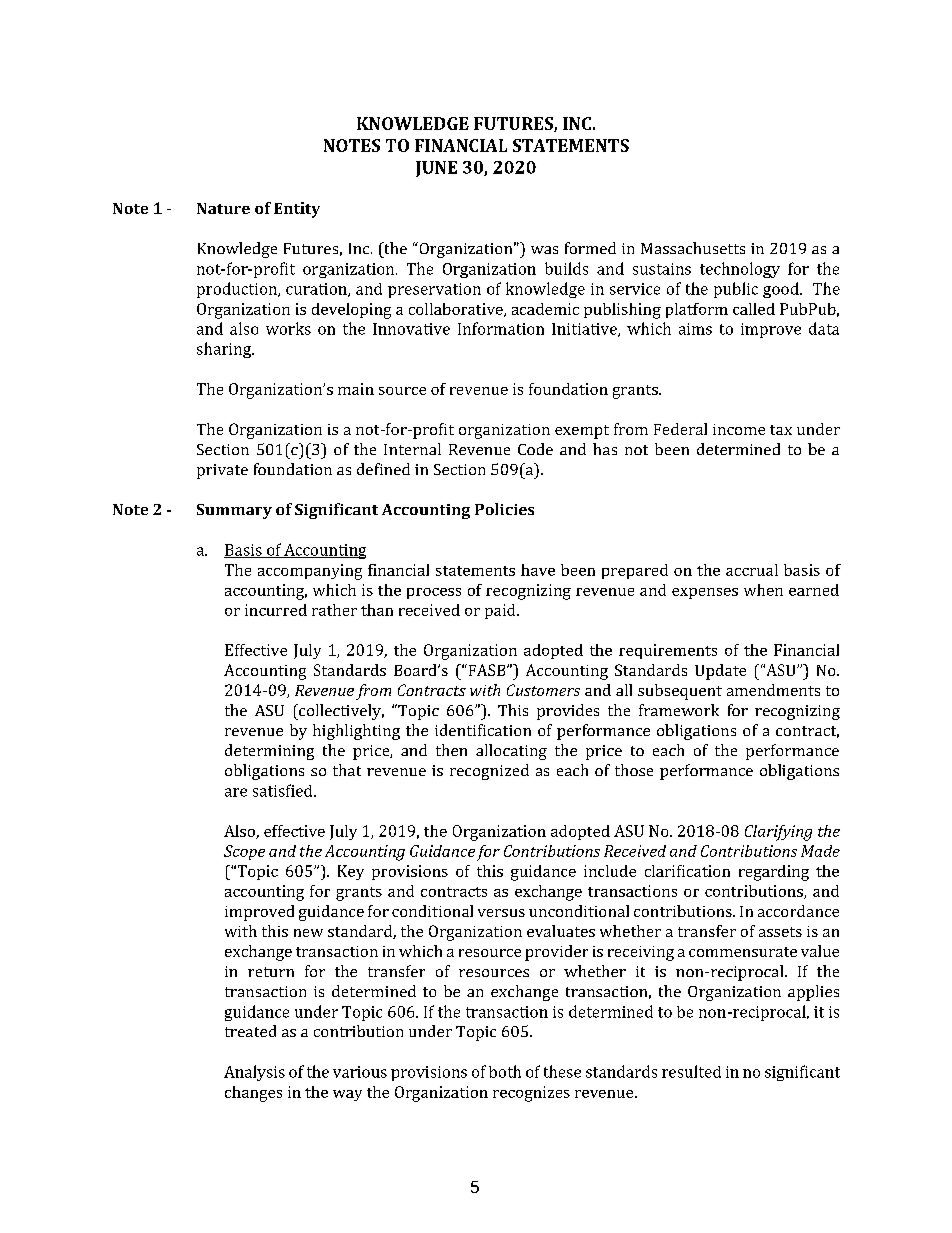  I want to click on Analysis, so click(254, 1073).
